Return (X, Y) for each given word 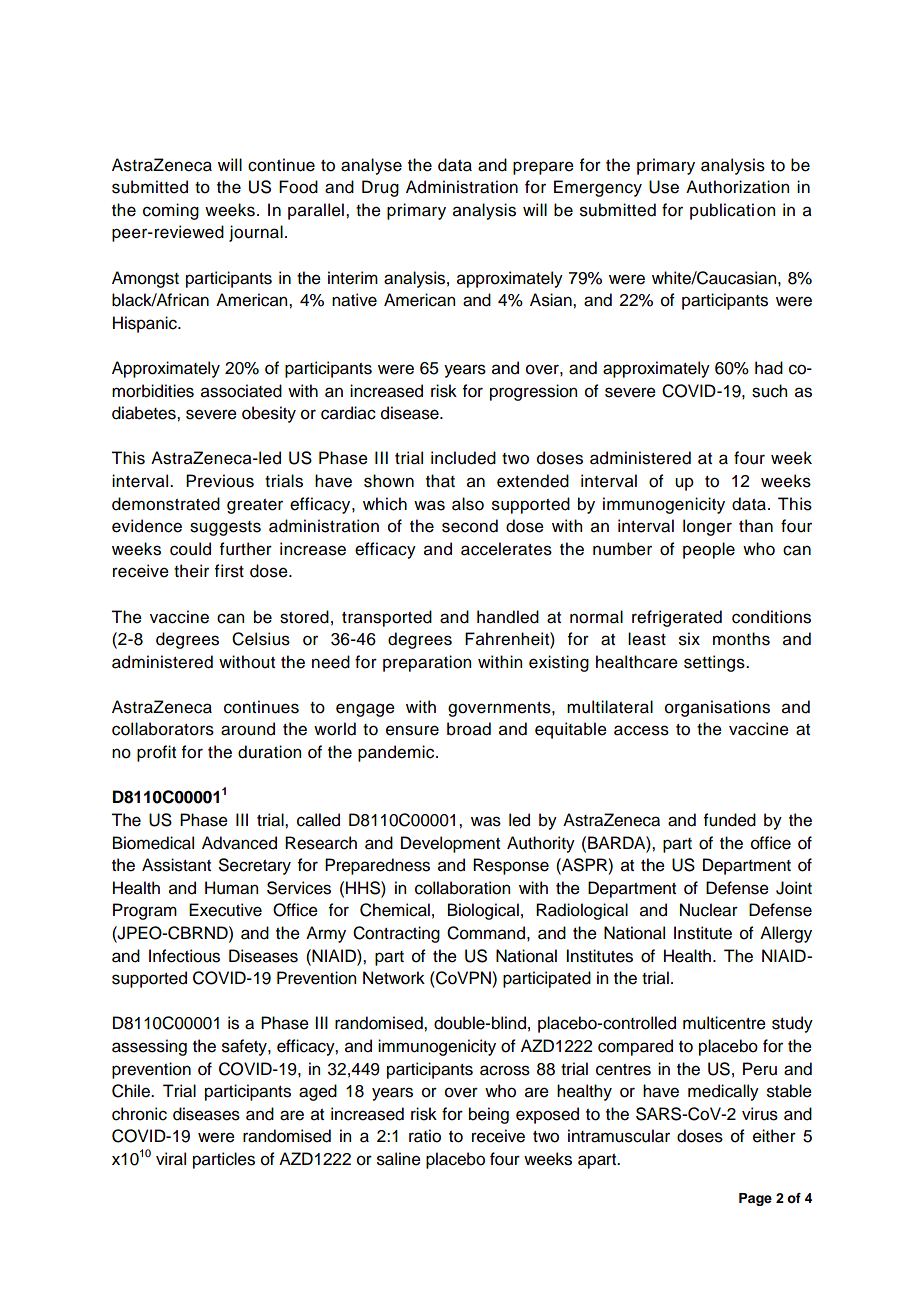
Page (755, 1199)
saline (399, 1159)
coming (171, 211)
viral (171, 1159)
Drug (380, 188)
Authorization (737, 187)
